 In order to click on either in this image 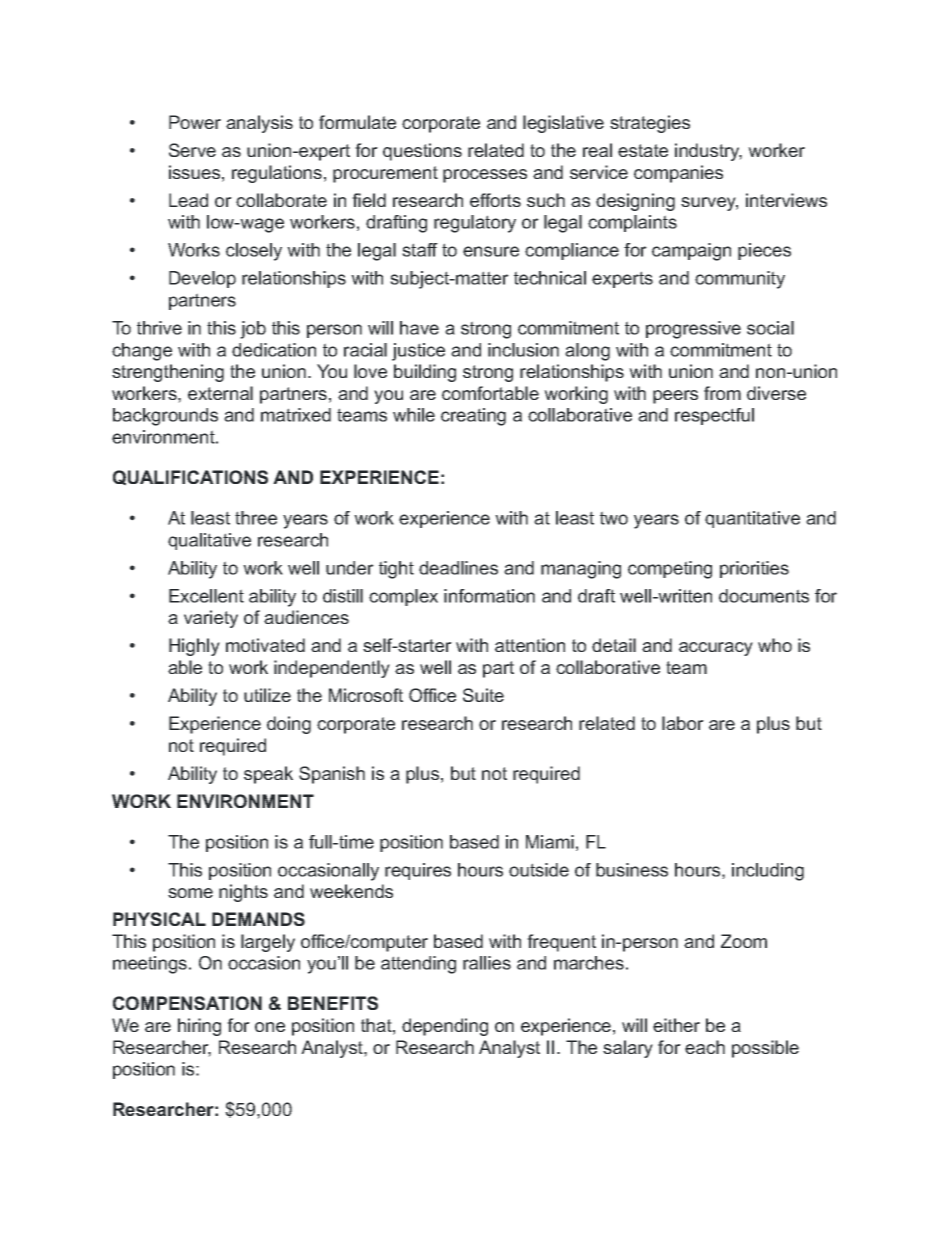, I will do `click(676, 1025)`.
